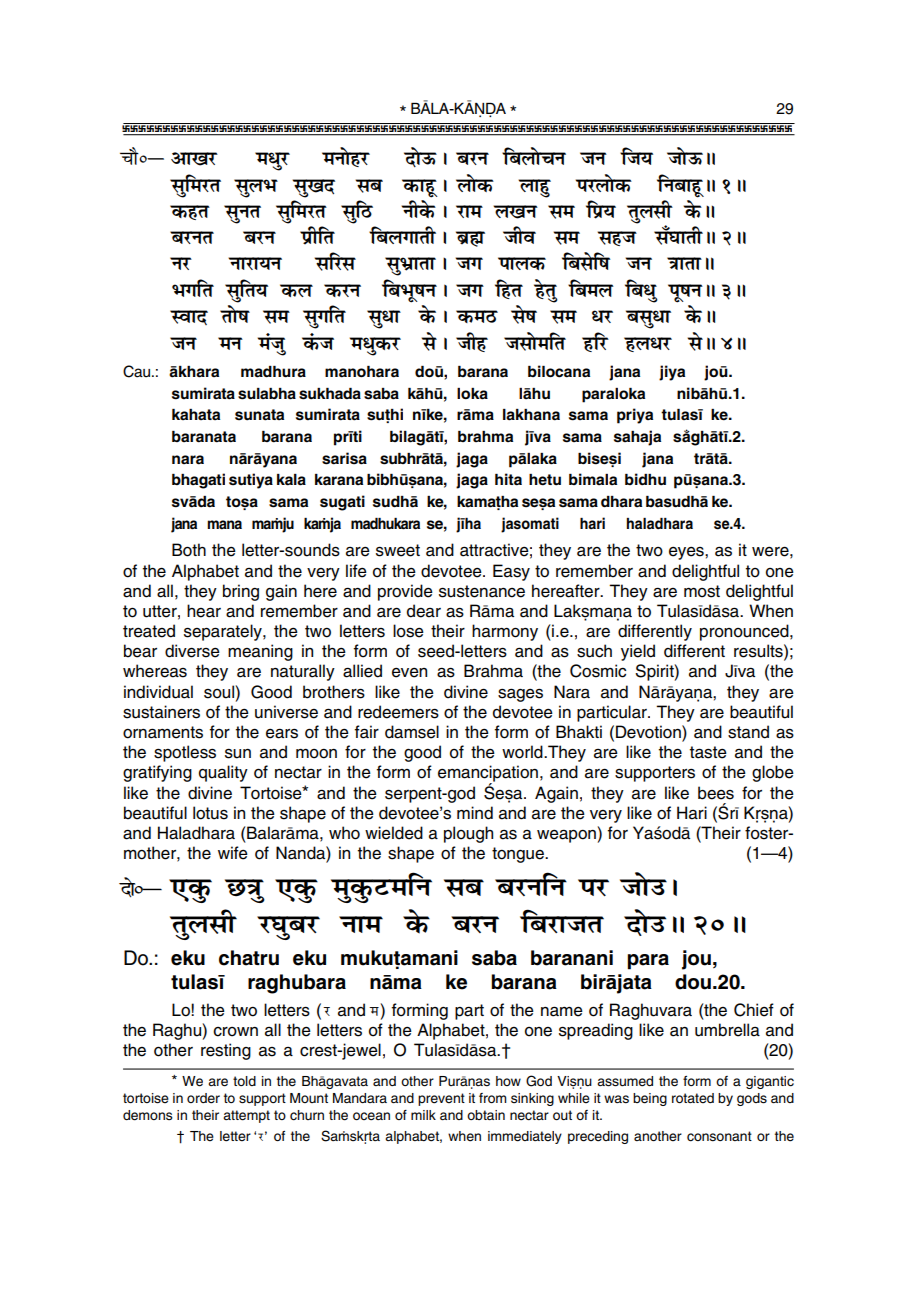 Image resolution: width=924 pixels, height=1307 pixels. I want to click on tongue, so click(519, 855).
